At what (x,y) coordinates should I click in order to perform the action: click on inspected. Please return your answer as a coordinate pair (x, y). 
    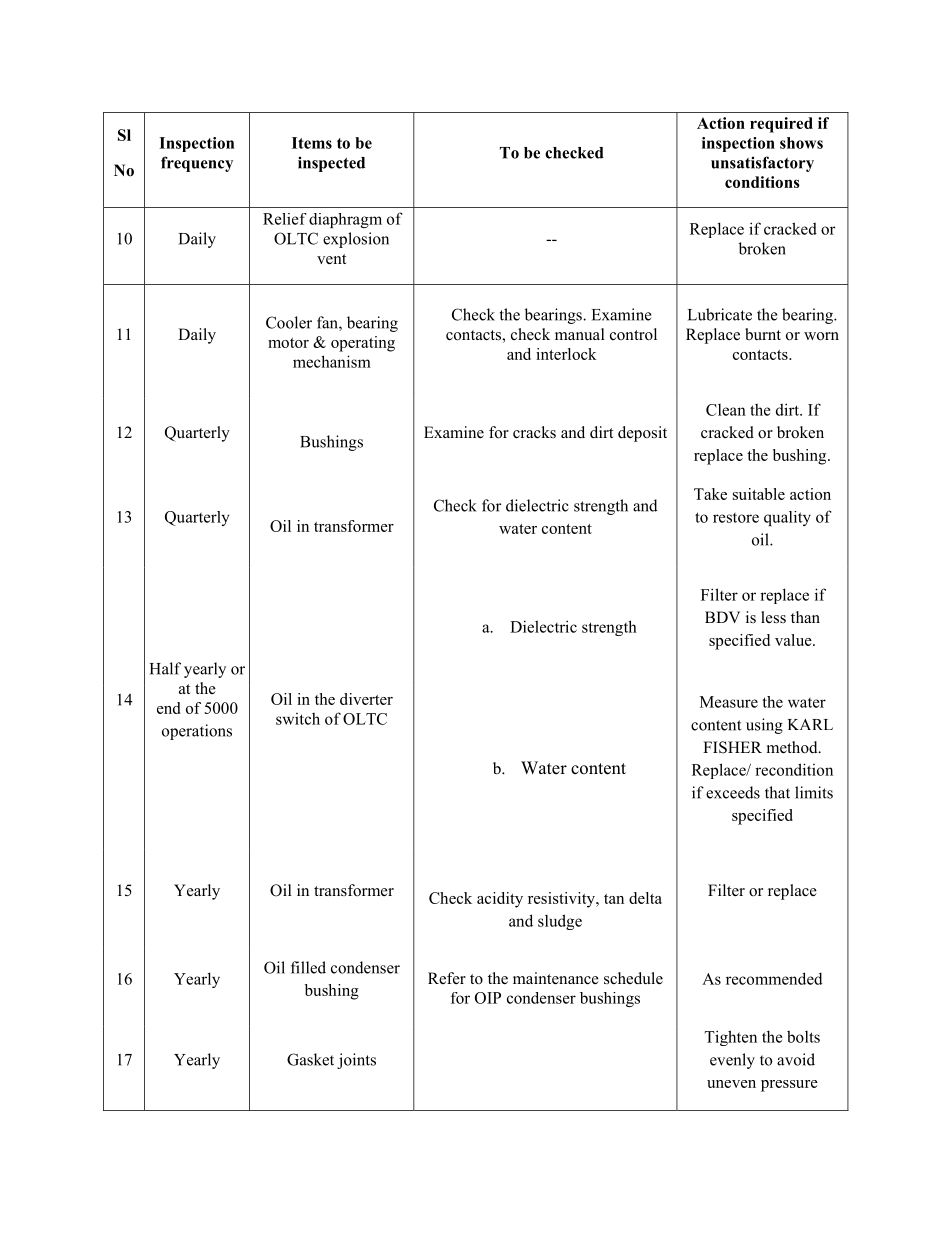
    Looking at the image, I should click on (331, 164).
